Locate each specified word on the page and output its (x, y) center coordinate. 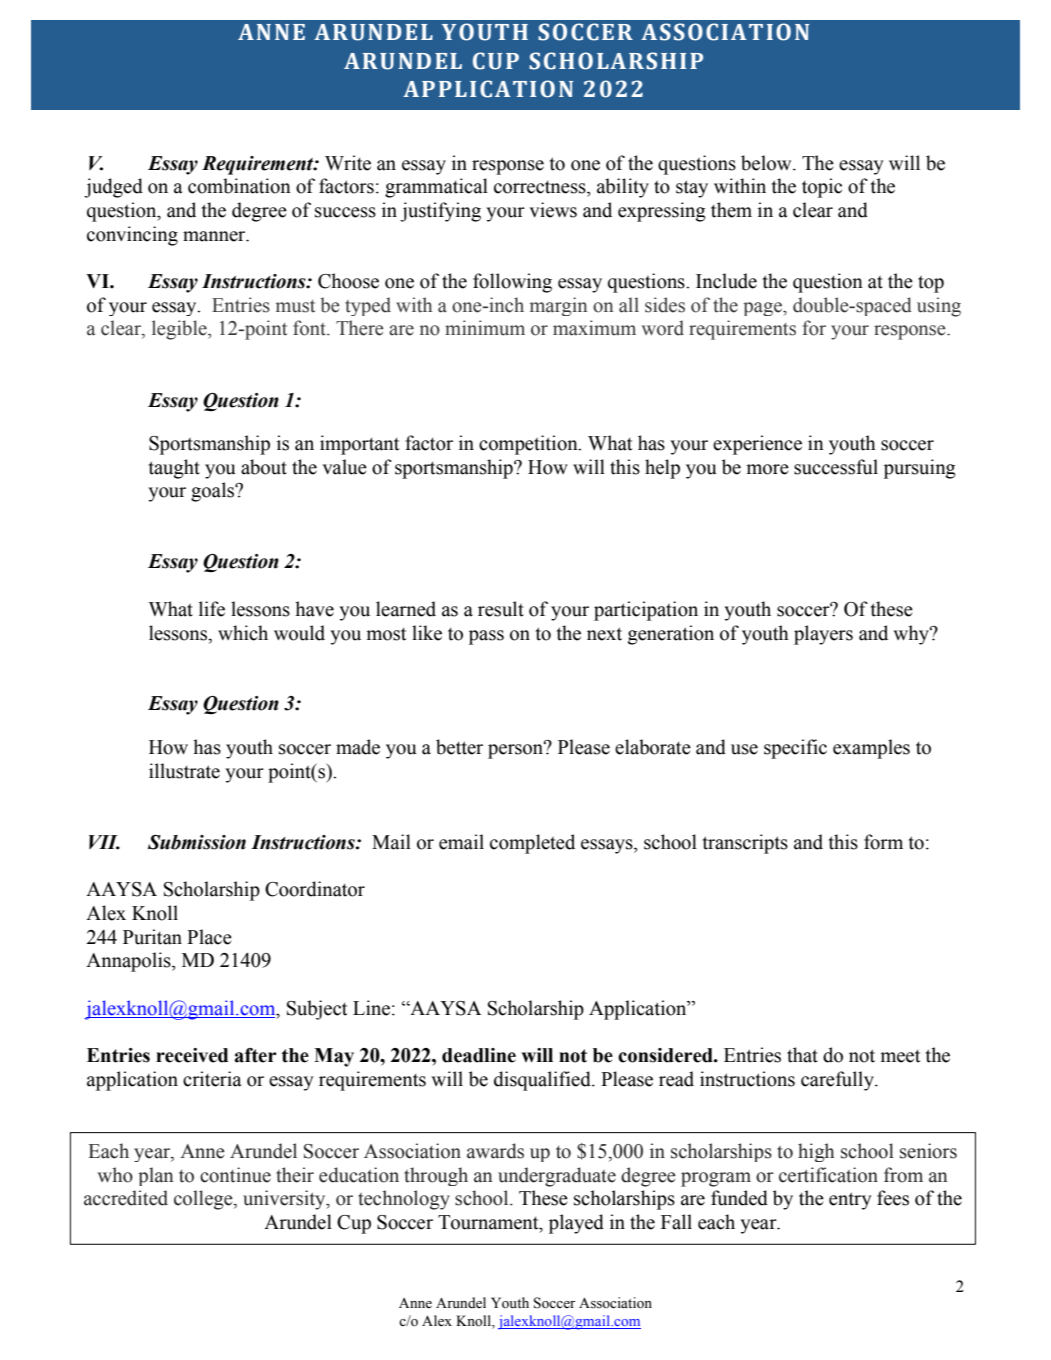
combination (239, 186)
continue (235, 1175)
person (517, 750)
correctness (541, 187)
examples (871, 749)
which (243, 633)
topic (822, 188)
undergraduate (557, 1177)
